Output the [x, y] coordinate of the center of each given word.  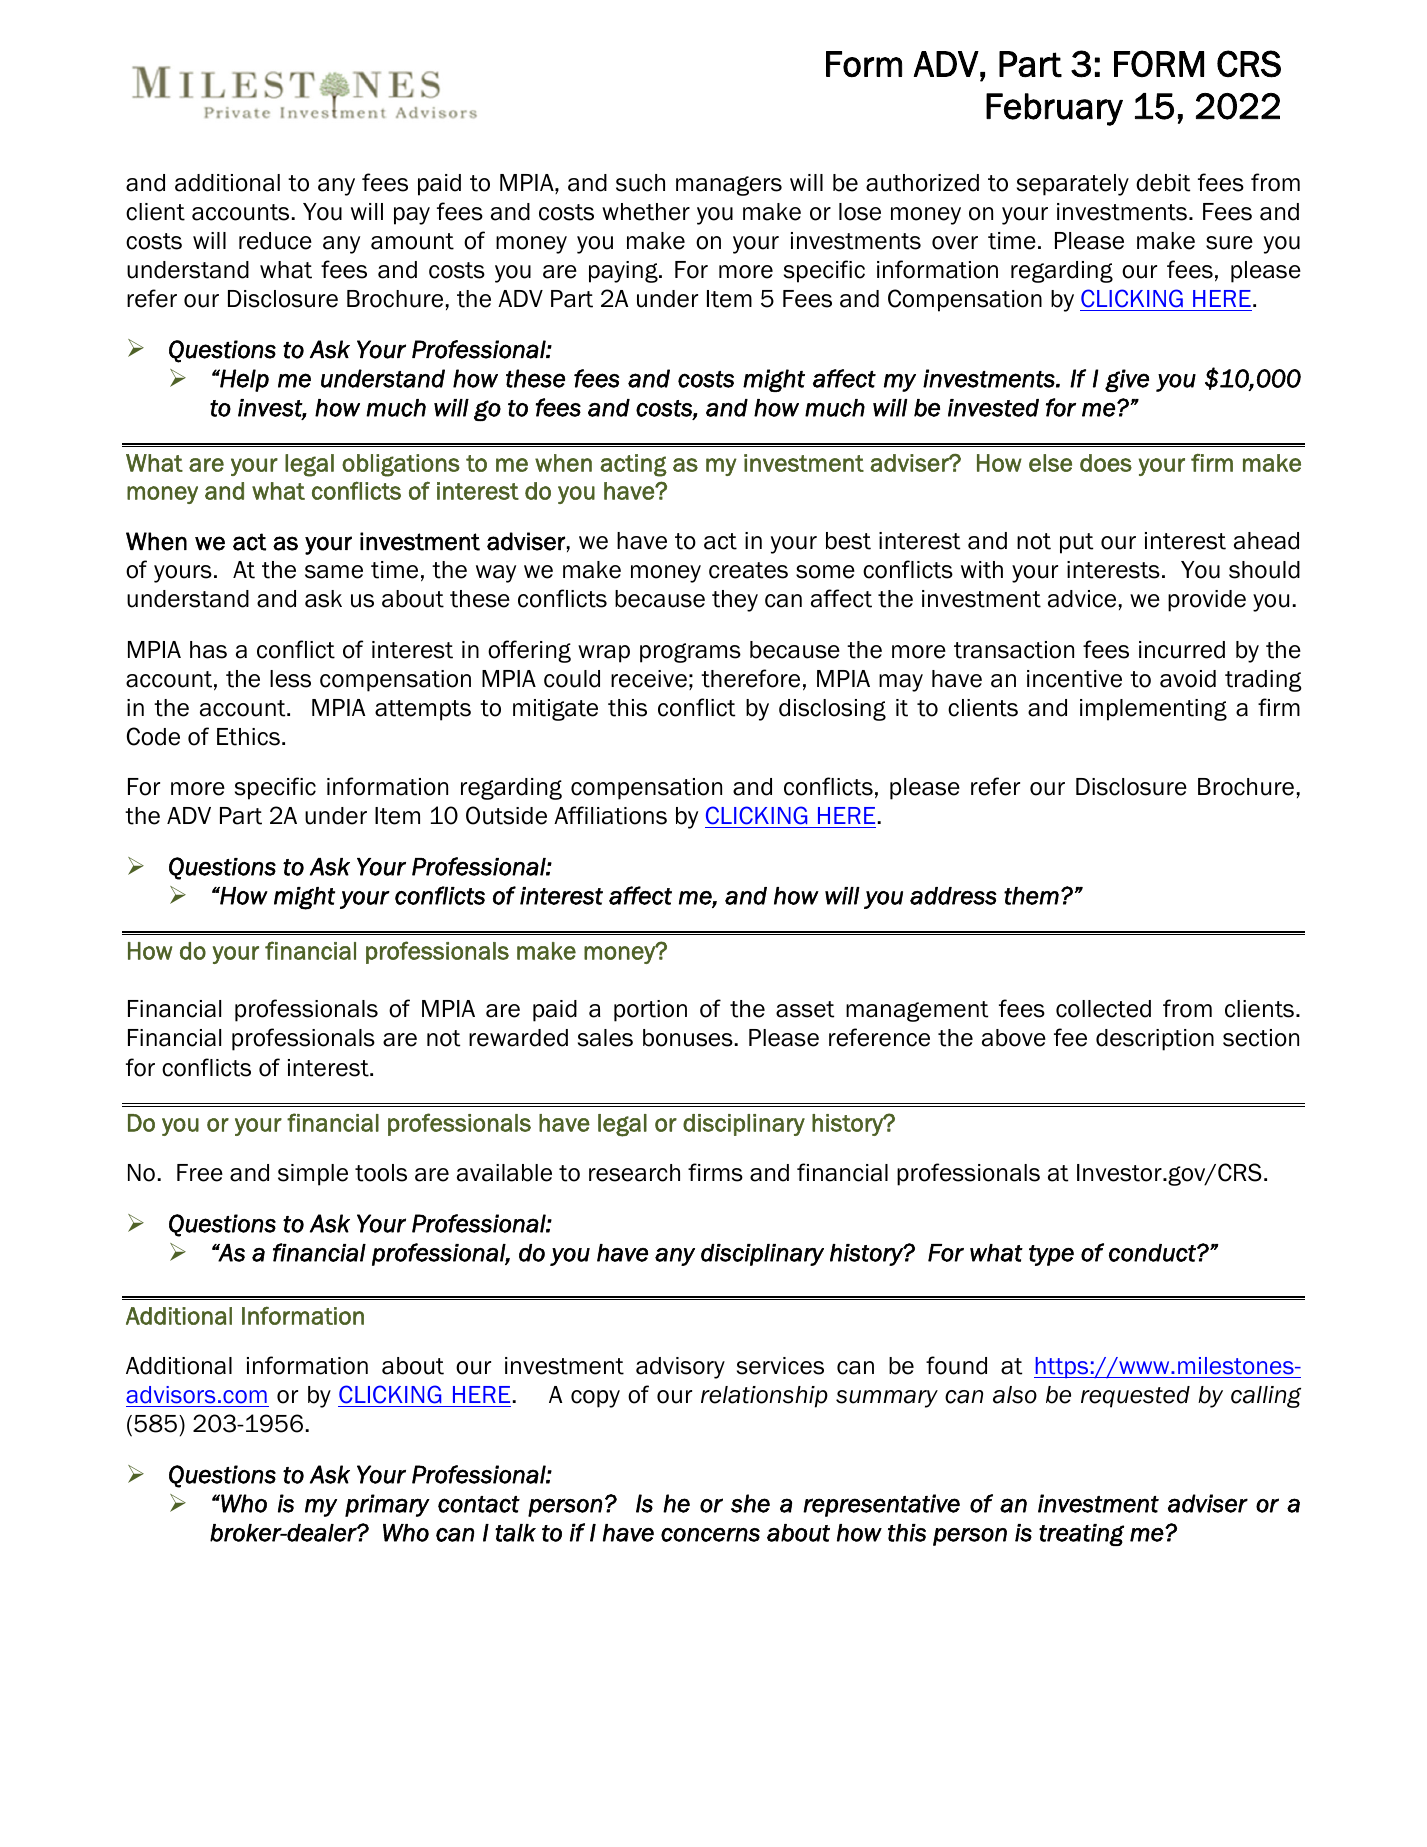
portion [650, 1011]
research [634, 1173]
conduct [1153, 1253]
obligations [401, 465]
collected [1103, 1009]
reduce [275, 241]
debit [1163, 183]
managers [729, 186]
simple [313, 1175]
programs [690, 653]
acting [634, 465]
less [290, 679]
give [1127, 380]
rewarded [518, 1038]
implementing [1153, 710]
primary [387, 1505]
